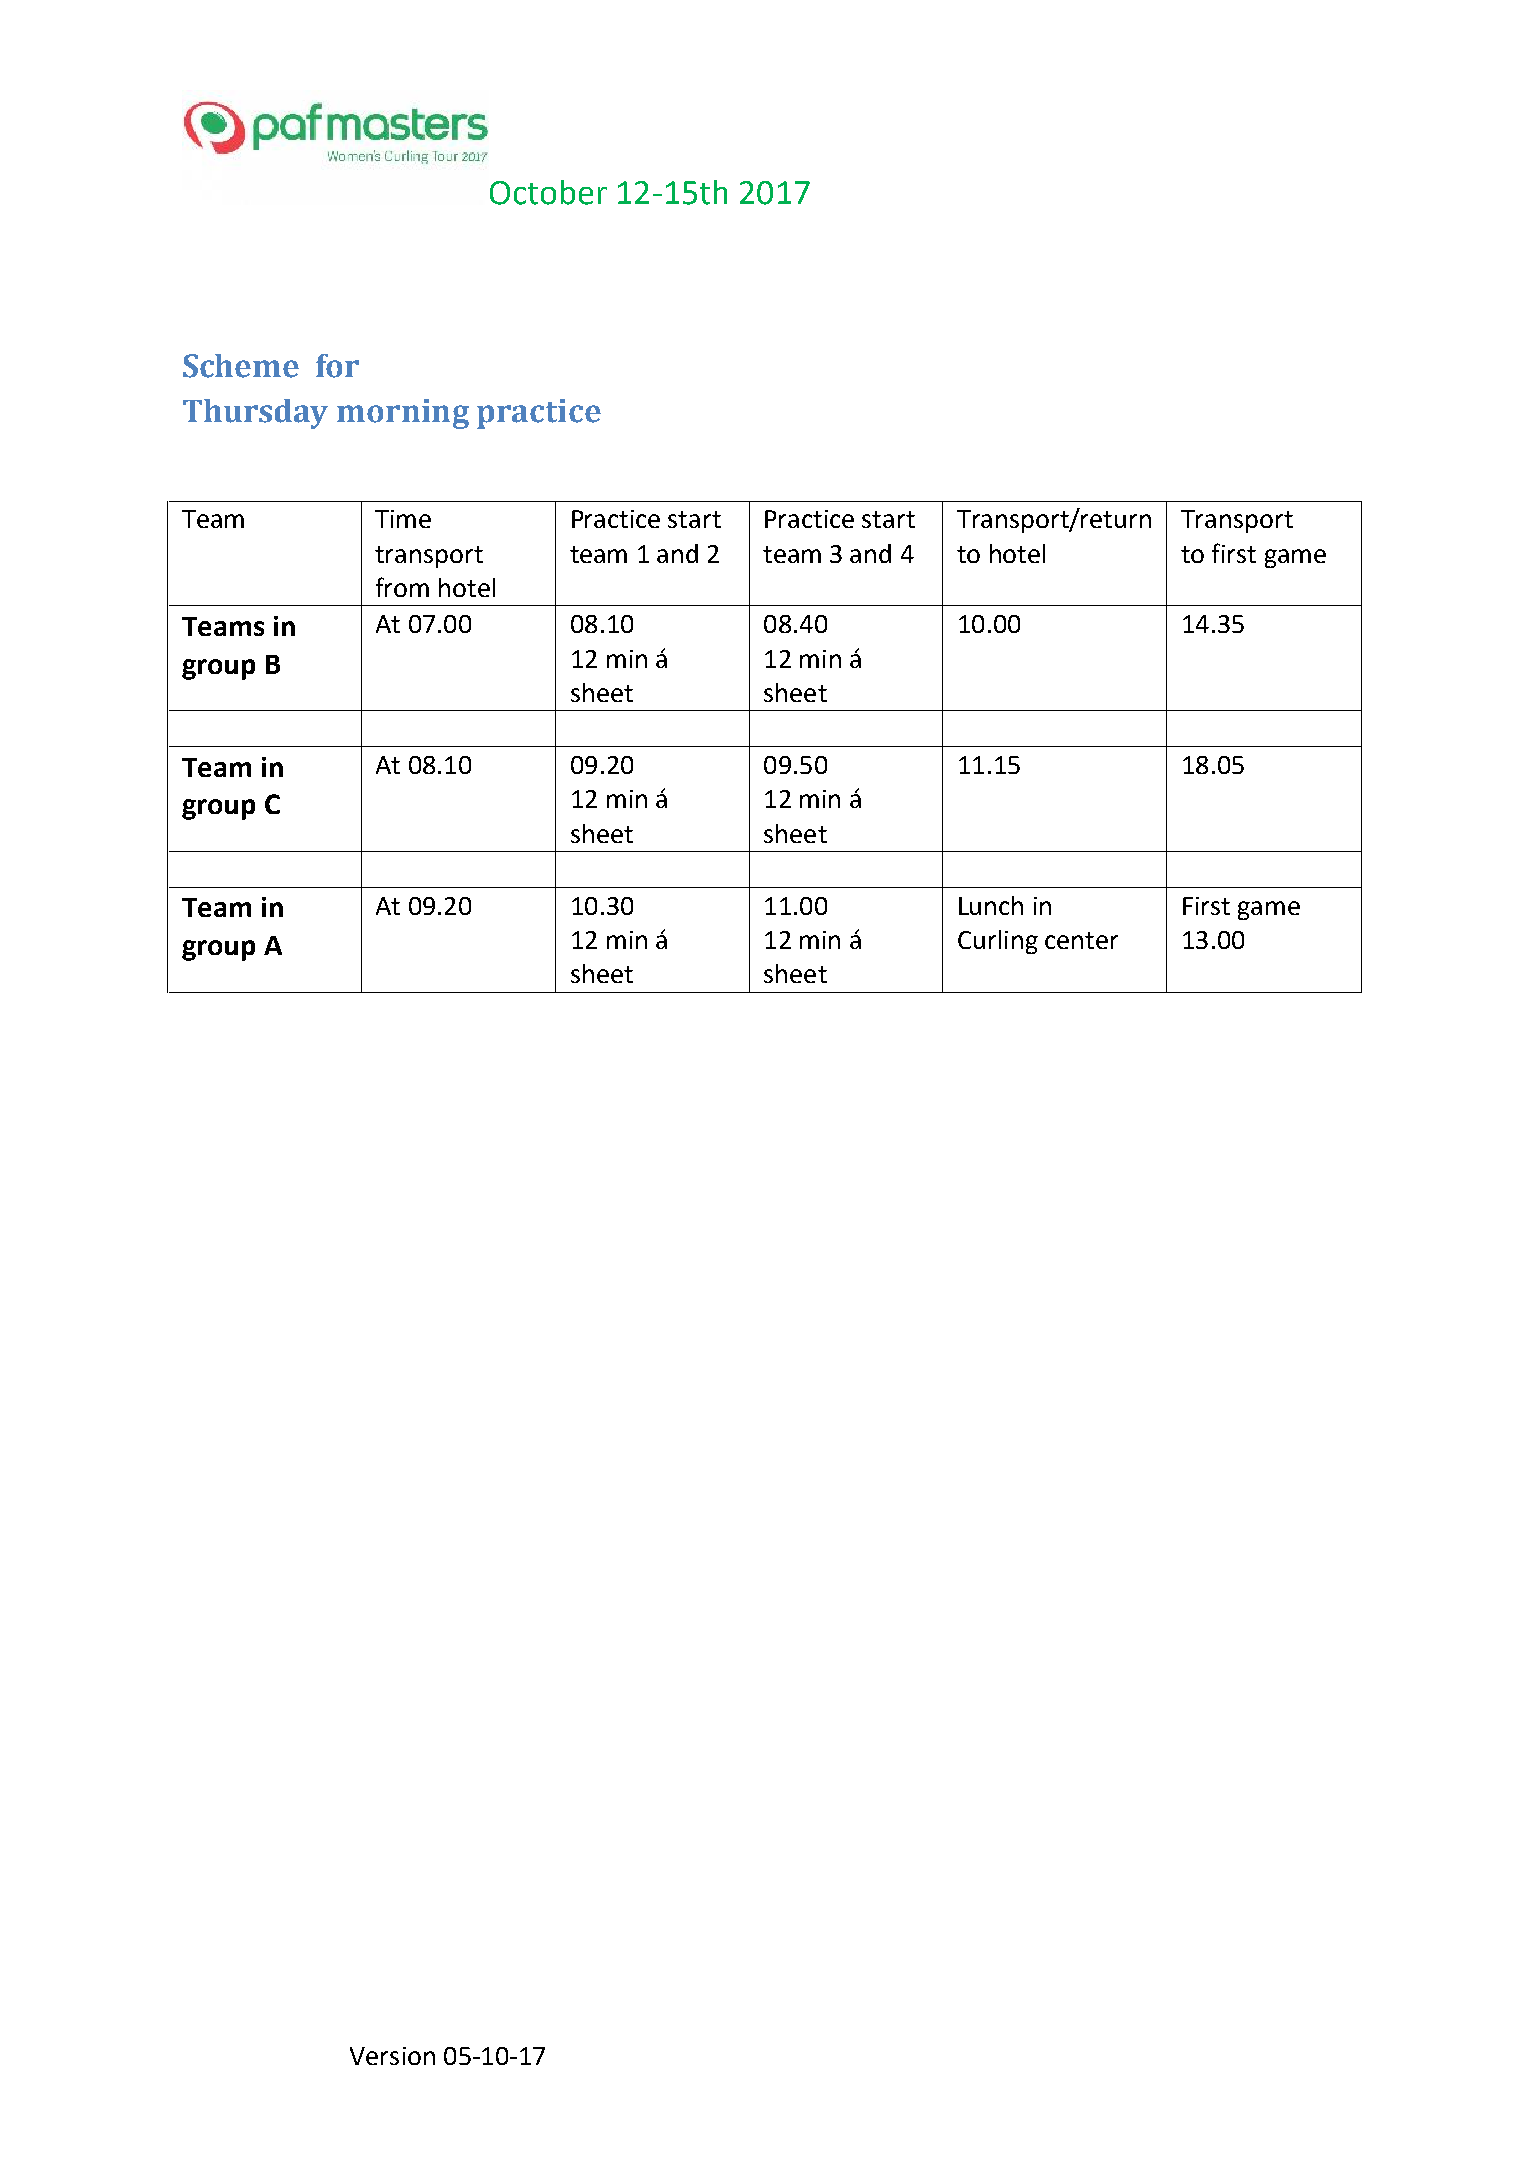 The height and width of the page is (2164, 1530). What do you see at coordinates (548, 192) in the page?
I see `October` at bounding box center [548, 192].
